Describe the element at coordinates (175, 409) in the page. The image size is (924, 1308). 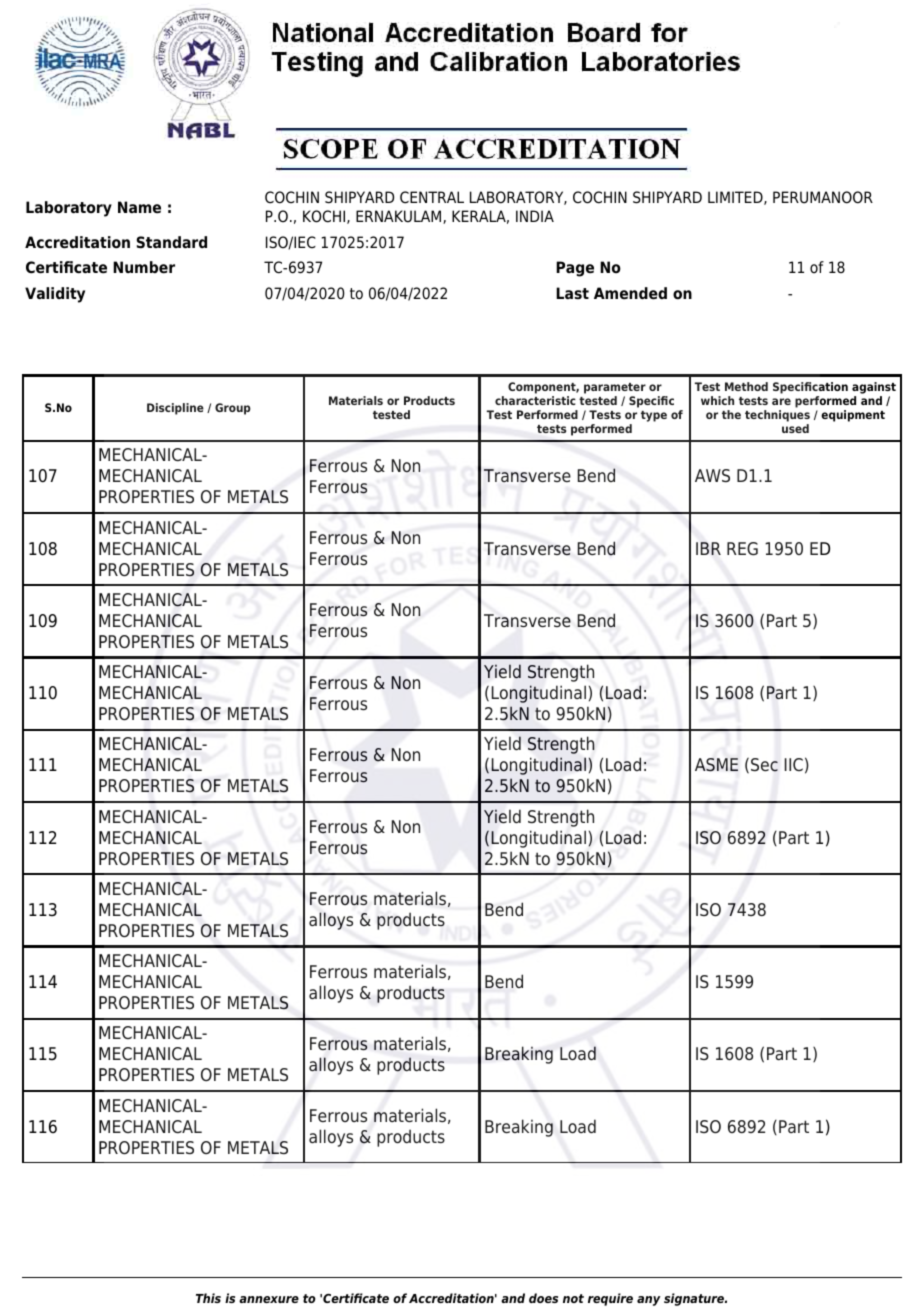
I see `Discipline` at that location.
